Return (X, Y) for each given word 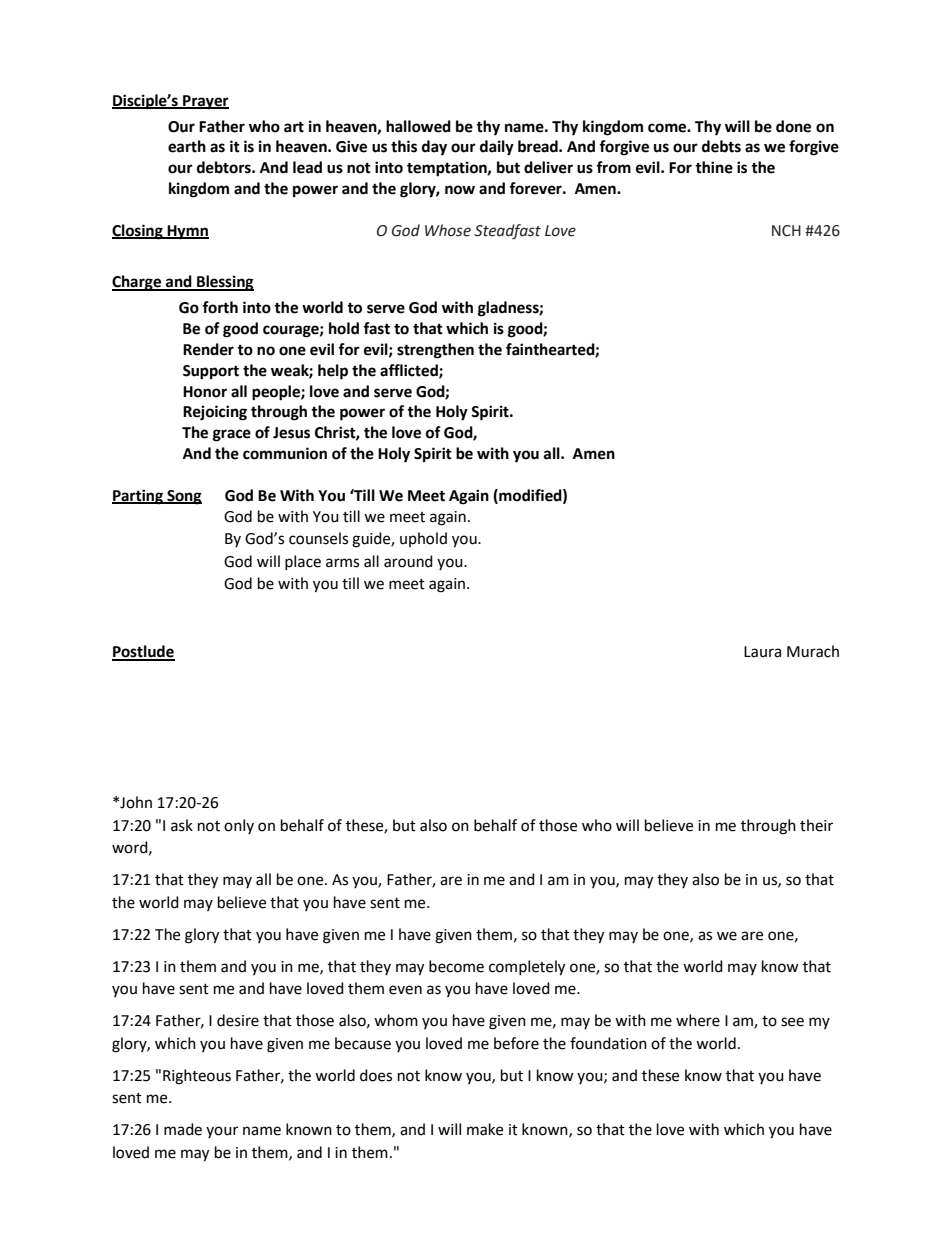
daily (497, 148)
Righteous (197, 1077)
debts (721, 146)
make (485, 1129)
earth (187, 146)
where (698, 1020)
